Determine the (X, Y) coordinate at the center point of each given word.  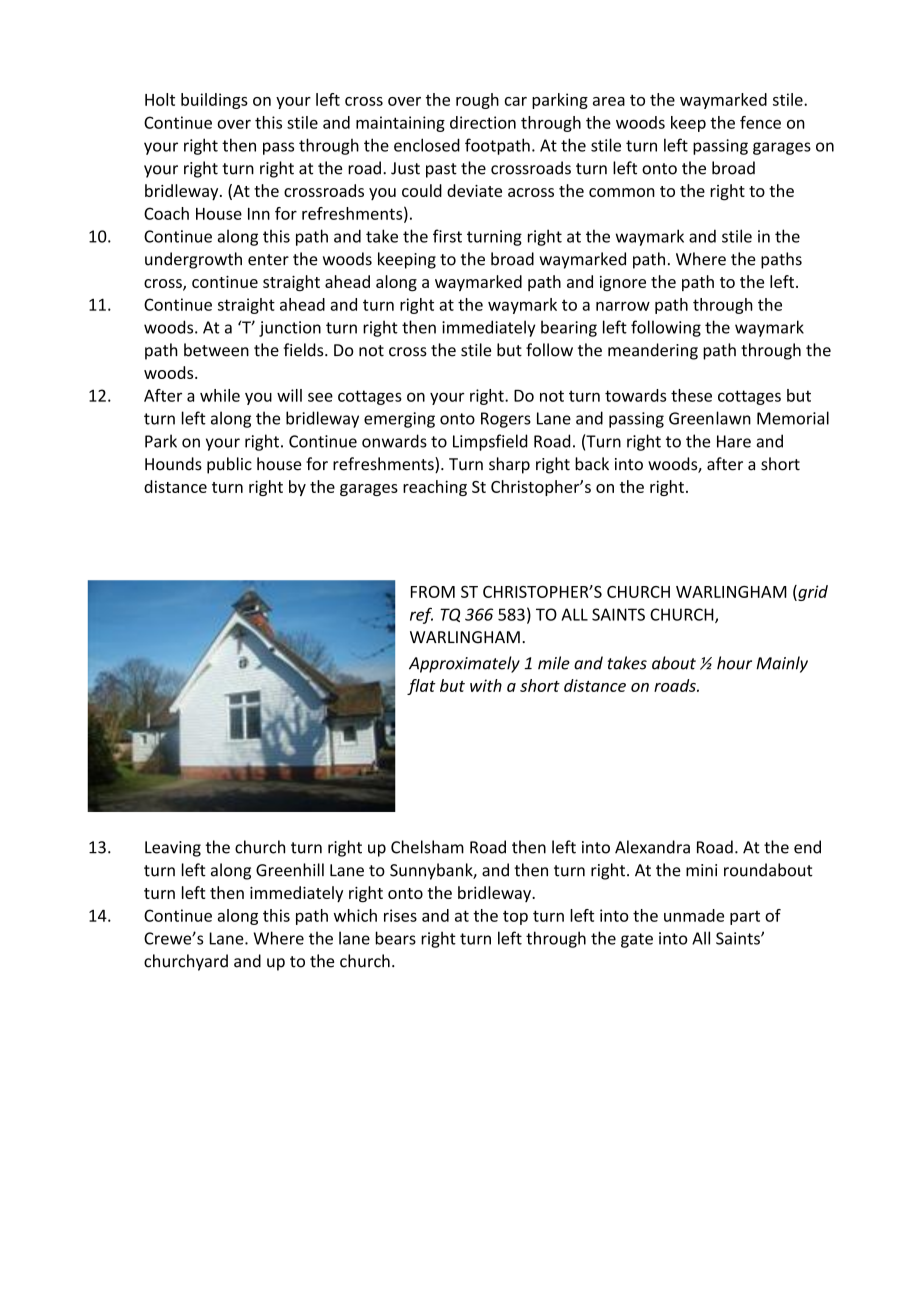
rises (400, 915)
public (229, 465)
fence (760, 122)
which (355, 915)
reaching (435, 488)
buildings (214, 101)
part (745, 918)
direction (483, 122)
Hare (734, 441)
